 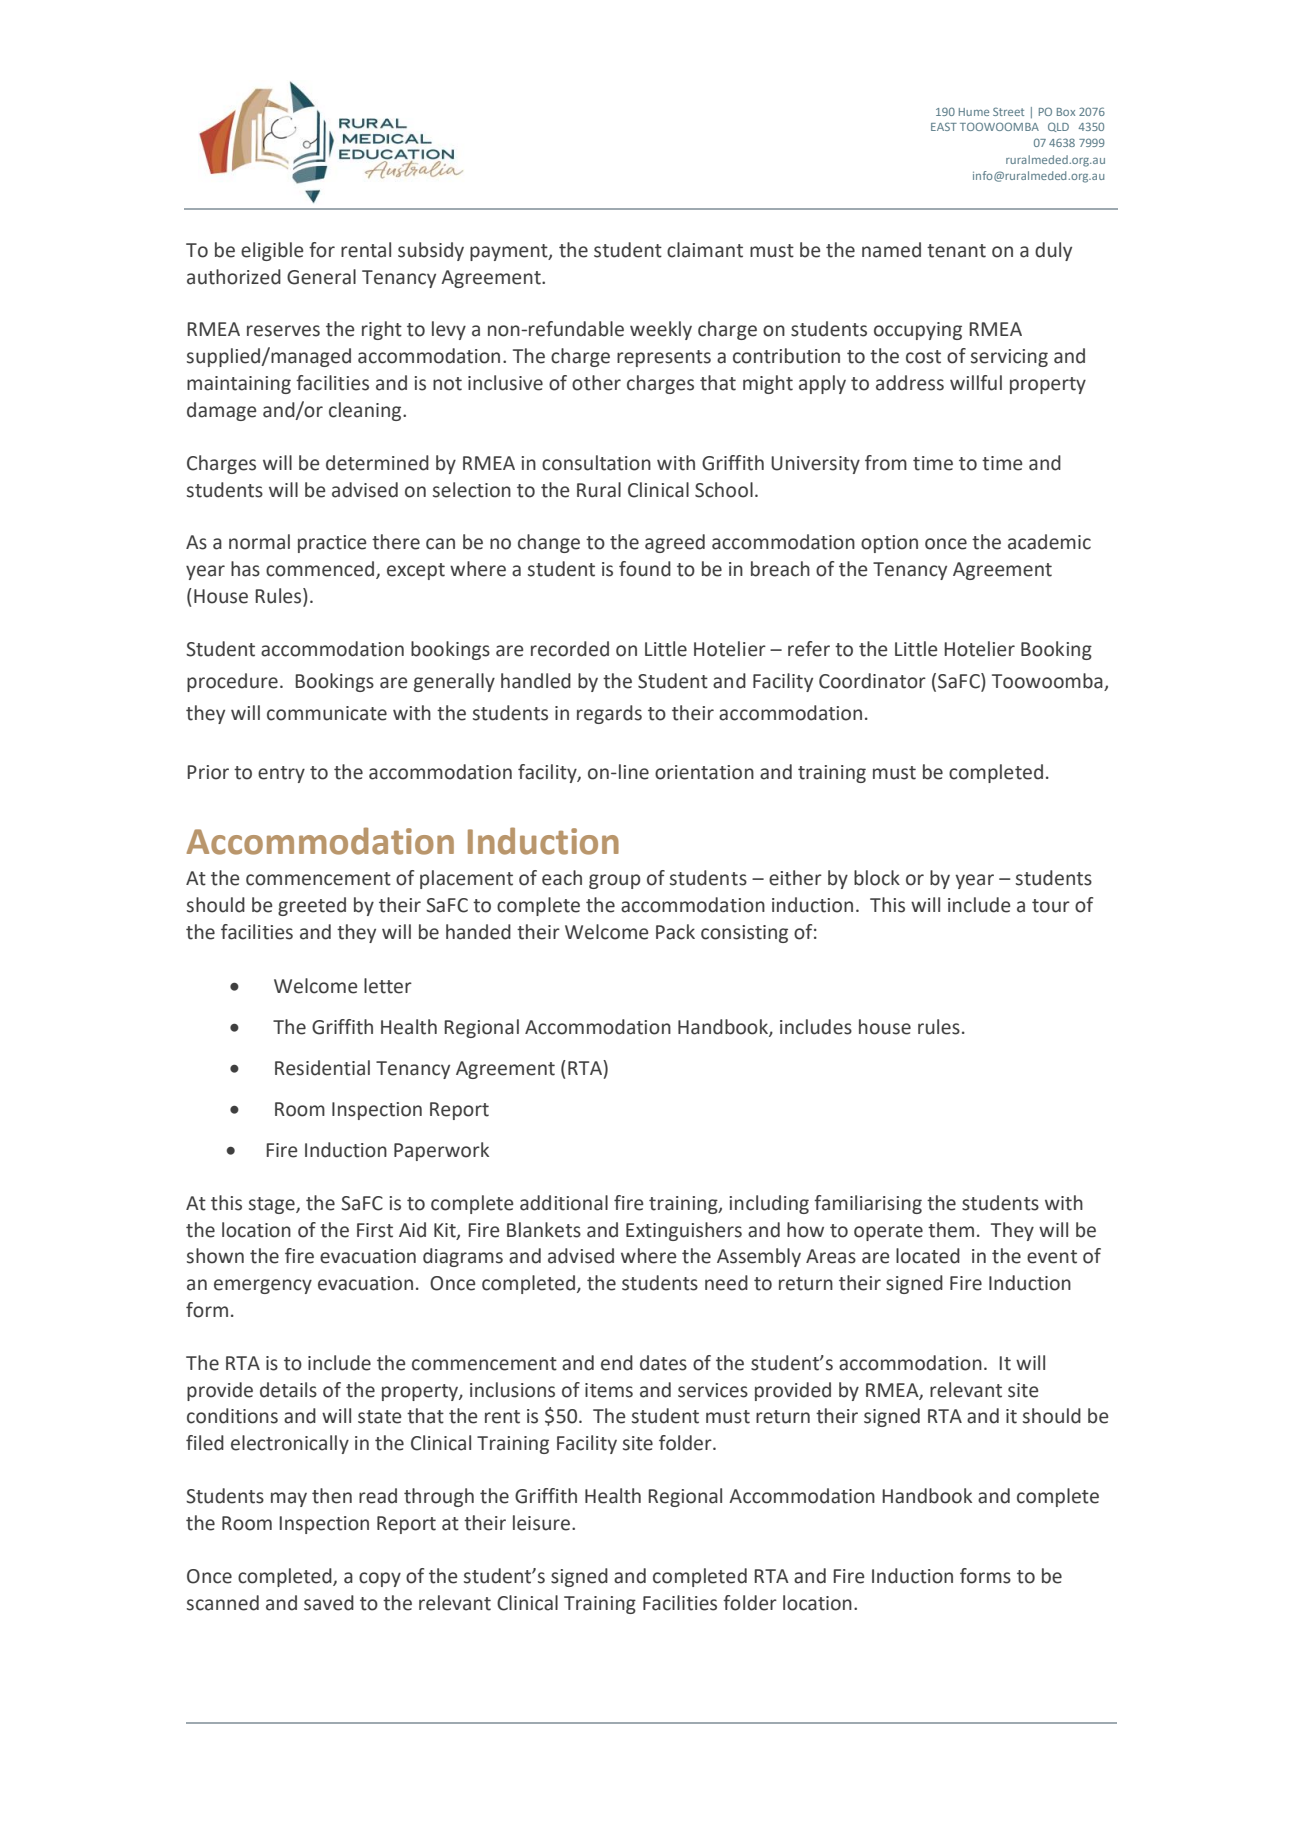 What do you see at coordinates (645, 569) in the page?
I see `found` at bounding box center [645, 569].
